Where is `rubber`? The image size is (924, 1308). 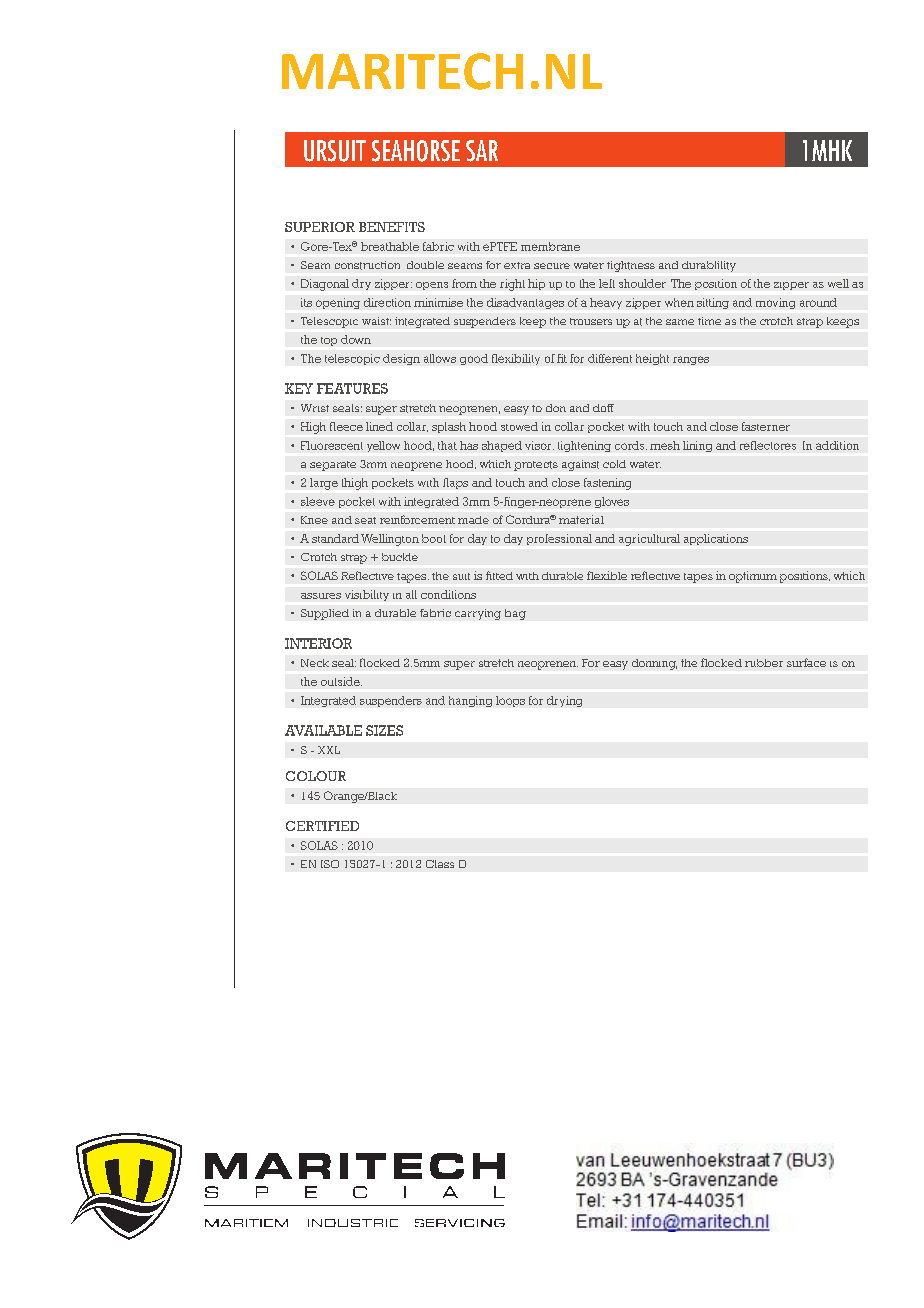
rubber is located at coordinates (764, 663).
